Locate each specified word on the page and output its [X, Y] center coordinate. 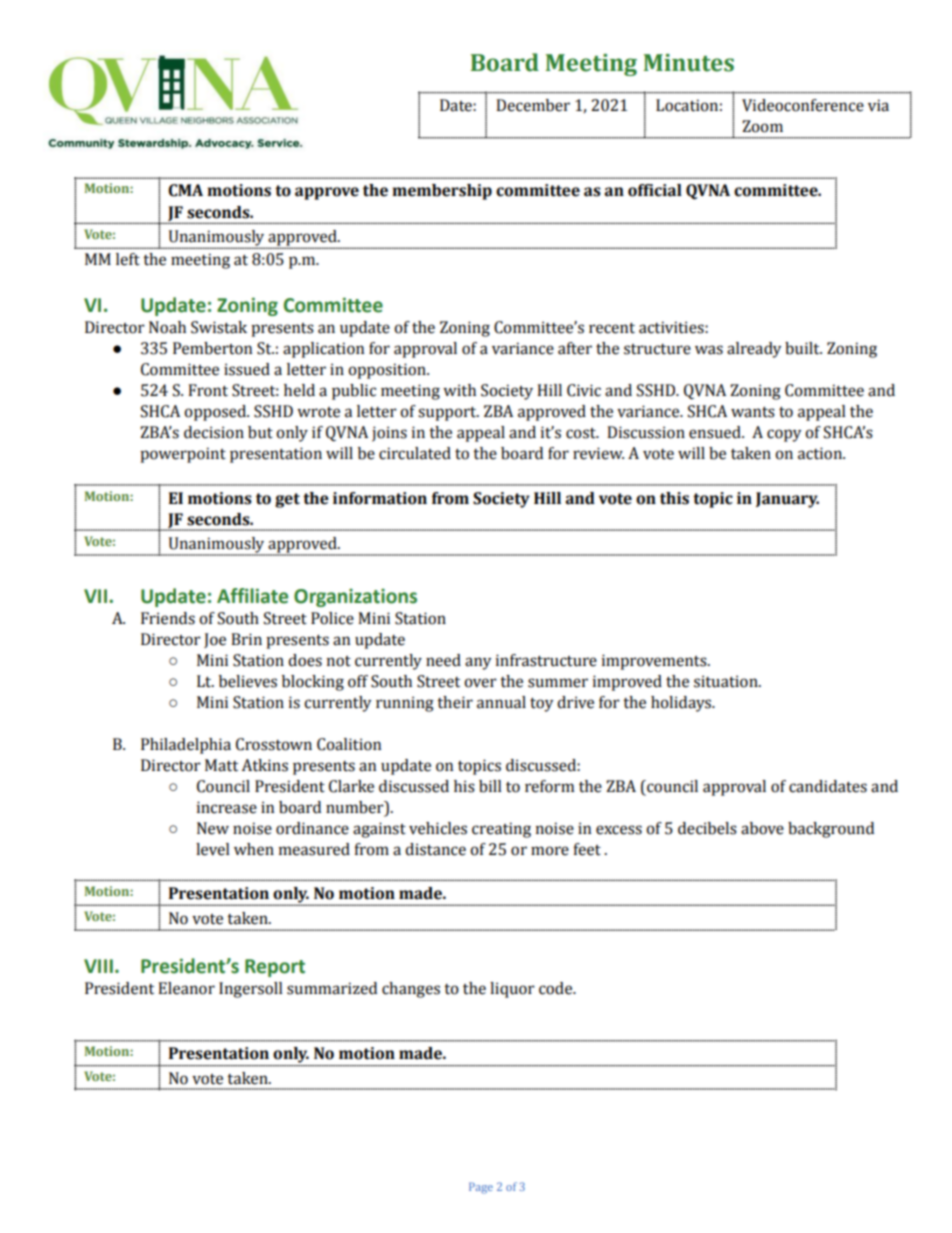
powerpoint [183, 455]
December [533, 105]
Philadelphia [186, 746]
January [787, 500]
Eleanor [186, 988]
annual [501, 702]
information [380, 498]
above [762, 828]
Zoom [762, 126]
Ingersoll [251, 990]
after [575, 348]
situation [727, 681]
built [803, 348]
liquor [512, 990]
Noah [167, 327]
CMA [185, 190]
